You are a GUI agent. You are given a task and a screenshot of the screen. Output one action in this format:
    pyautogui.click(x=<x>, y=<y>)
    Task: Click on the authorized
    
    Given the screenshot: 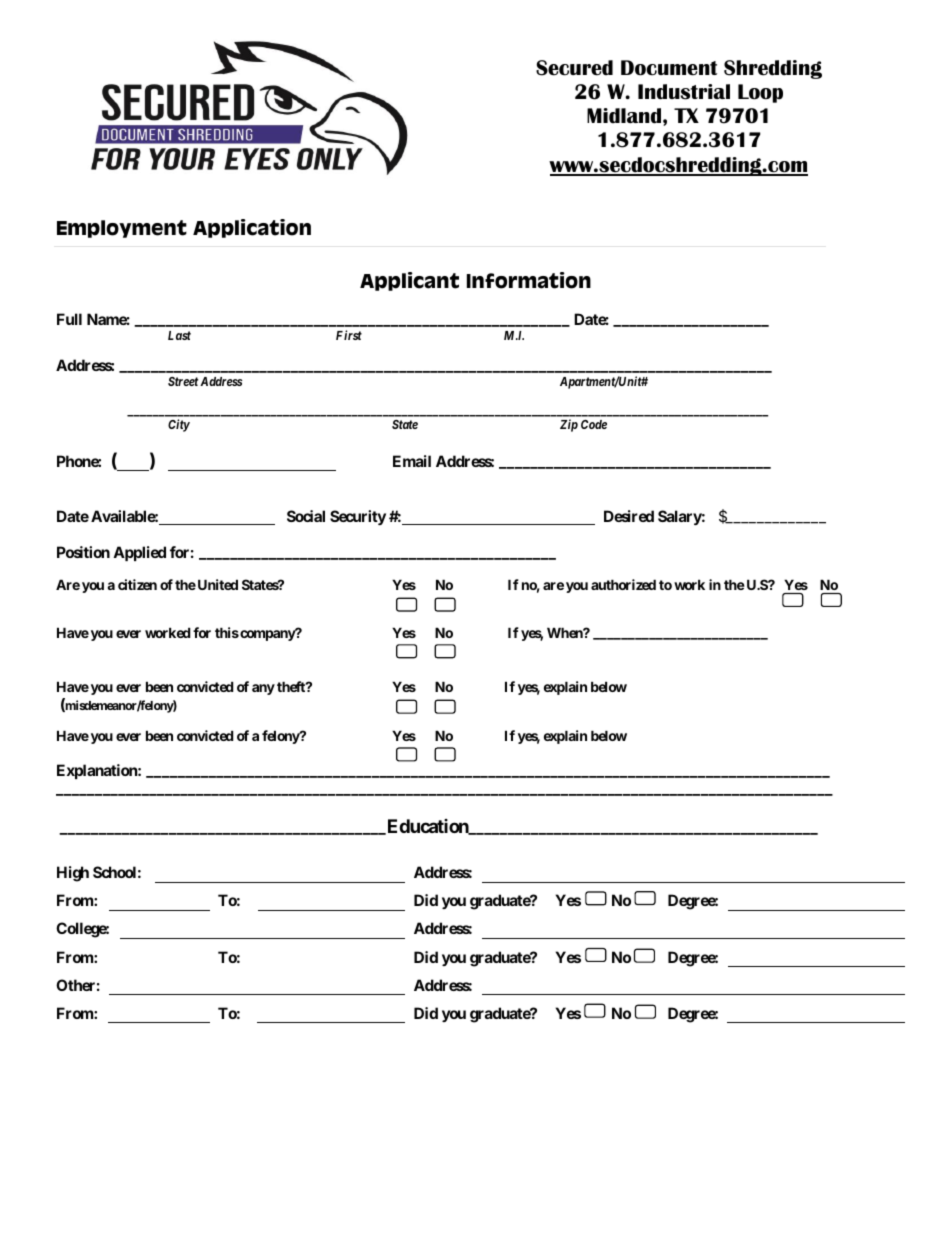 What is the action you would take?
    pyautogui.click(x=623, y=584)
